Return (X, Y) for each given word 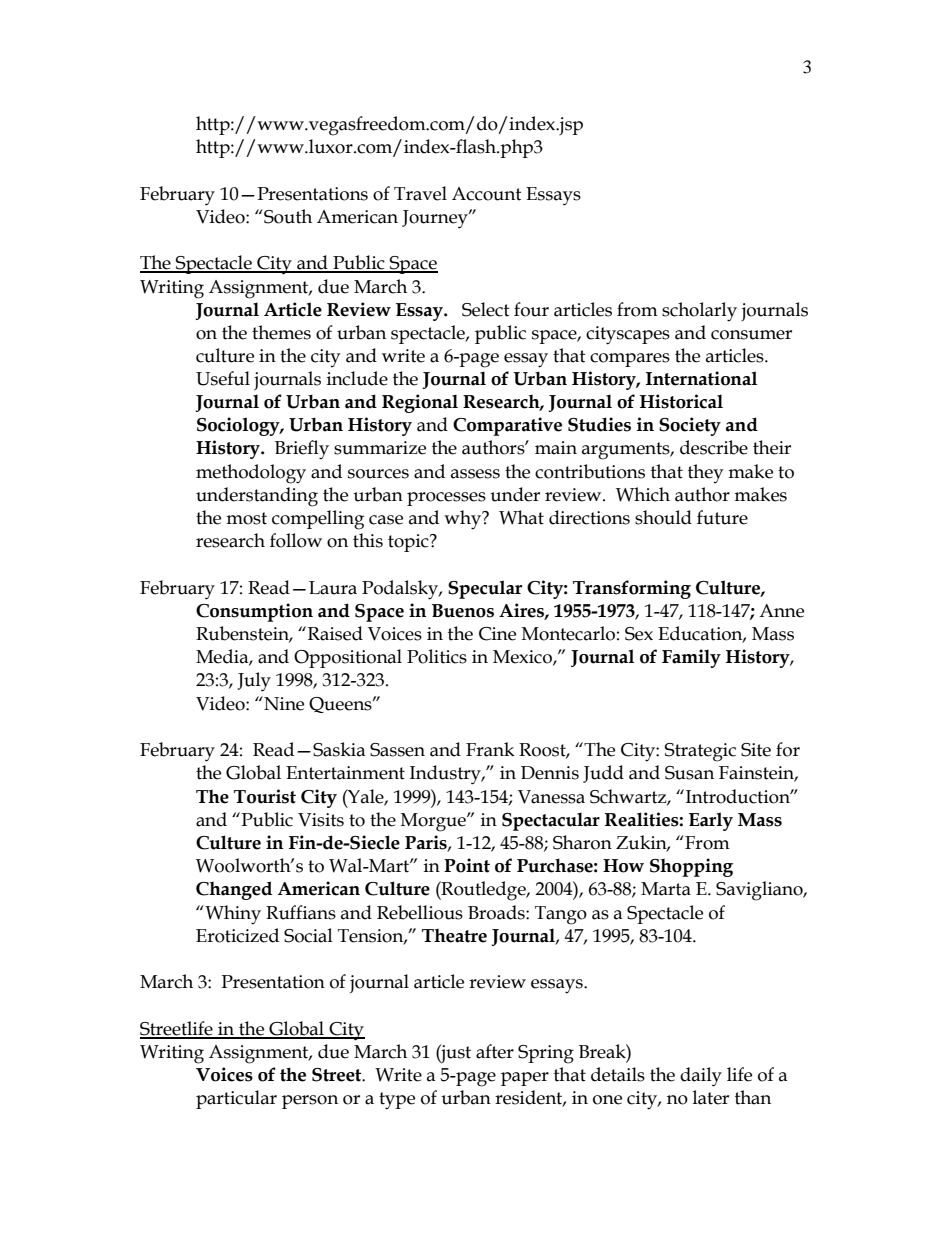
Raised (335, 633)
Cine (497, 634)
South (287, 216)
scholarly (699, 312)
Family (691, 658)
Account (487, 194)
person (310, 1102)
